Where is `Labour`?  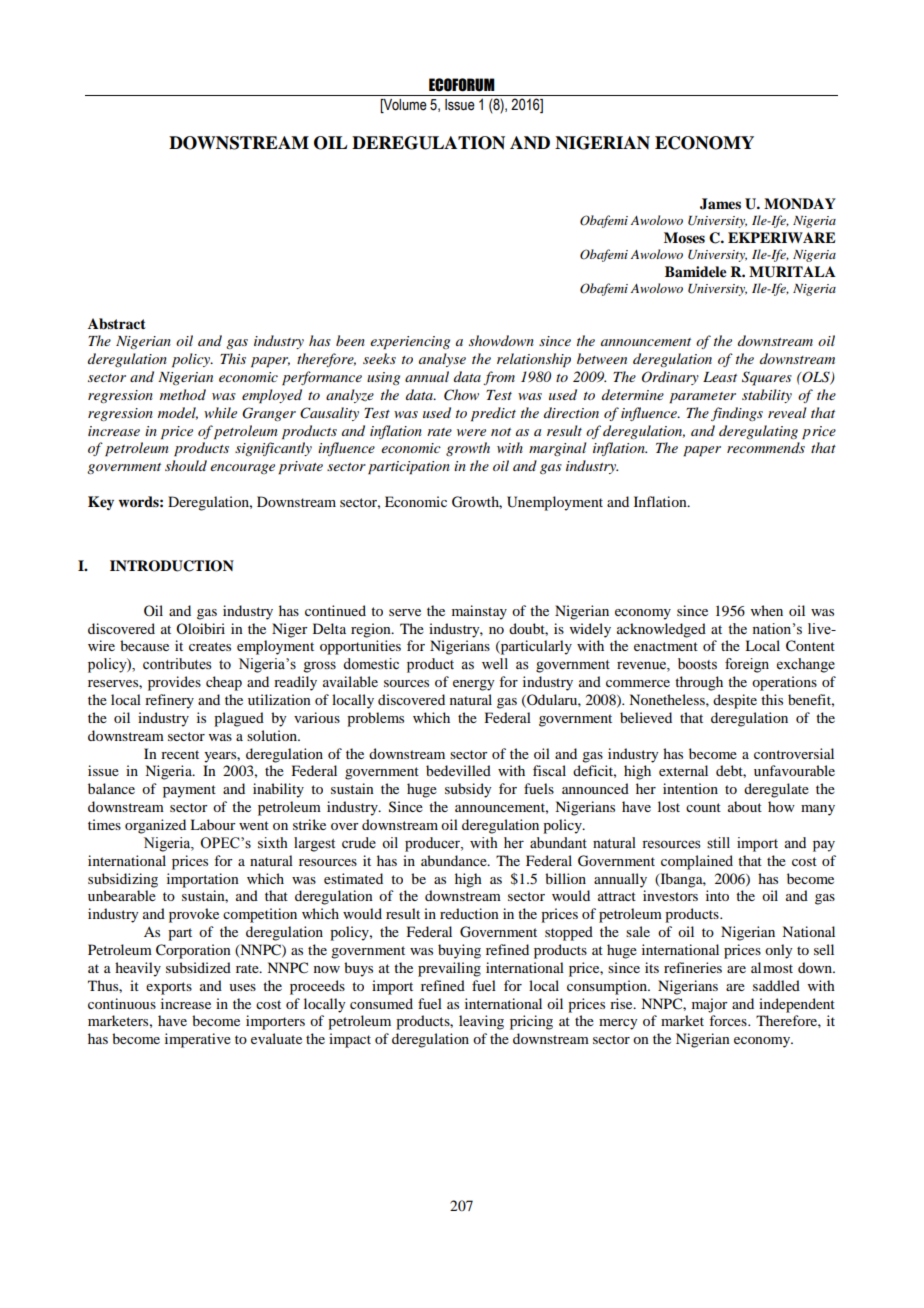
Labour is located at coordinates (213, 824).
